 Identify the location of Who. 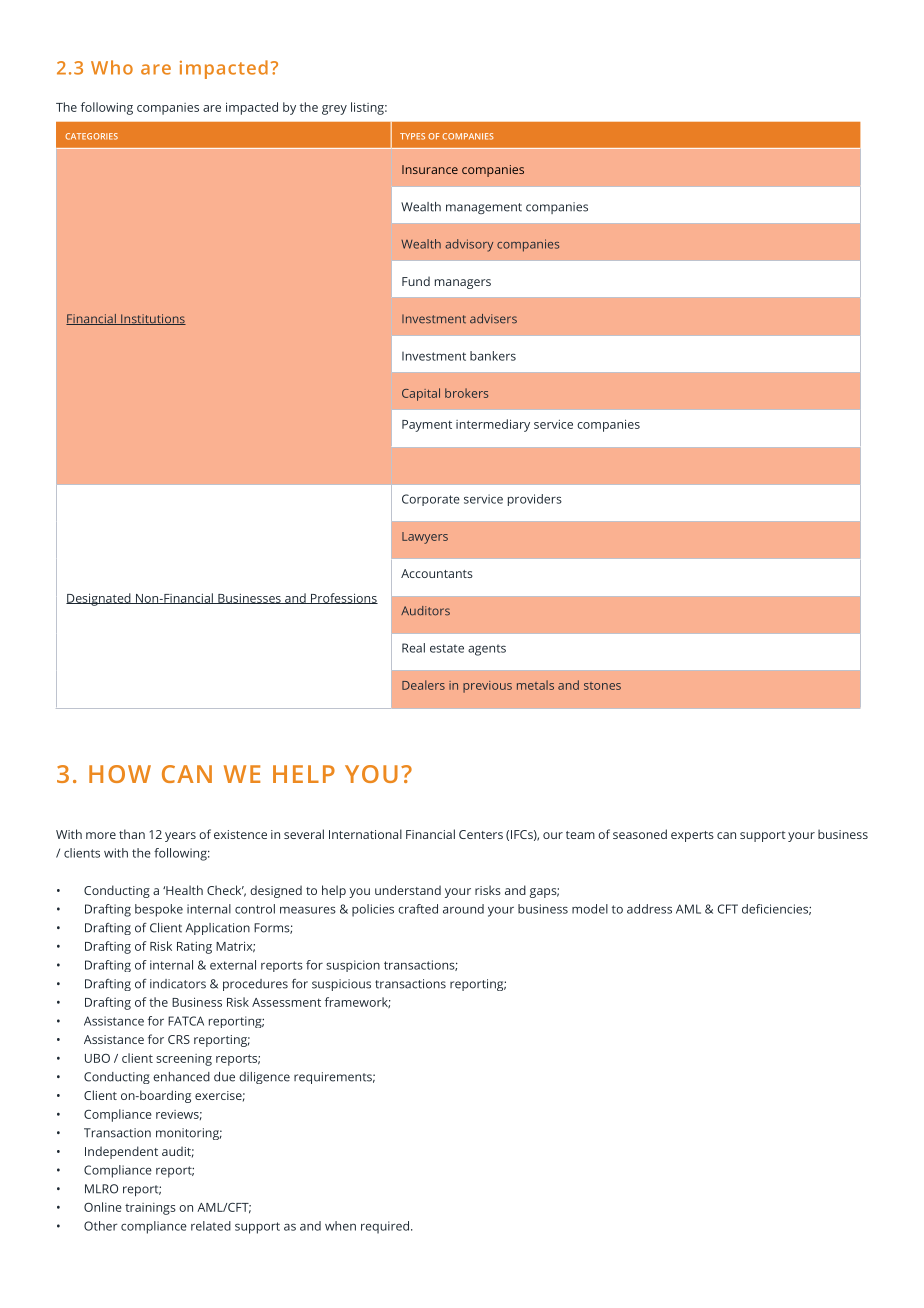
(112, 67).
